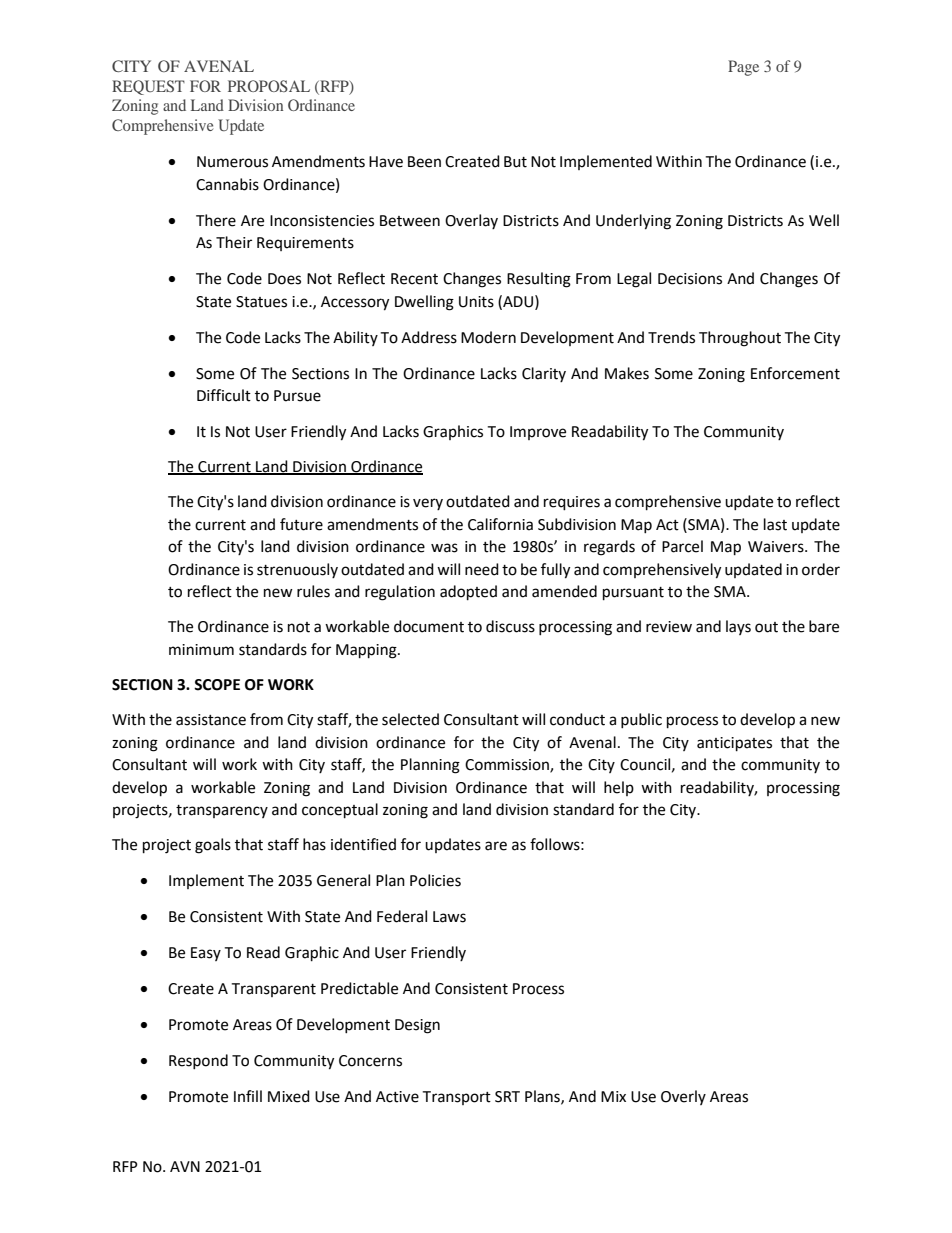  I want to click on Respond, so click(198, 1061).
